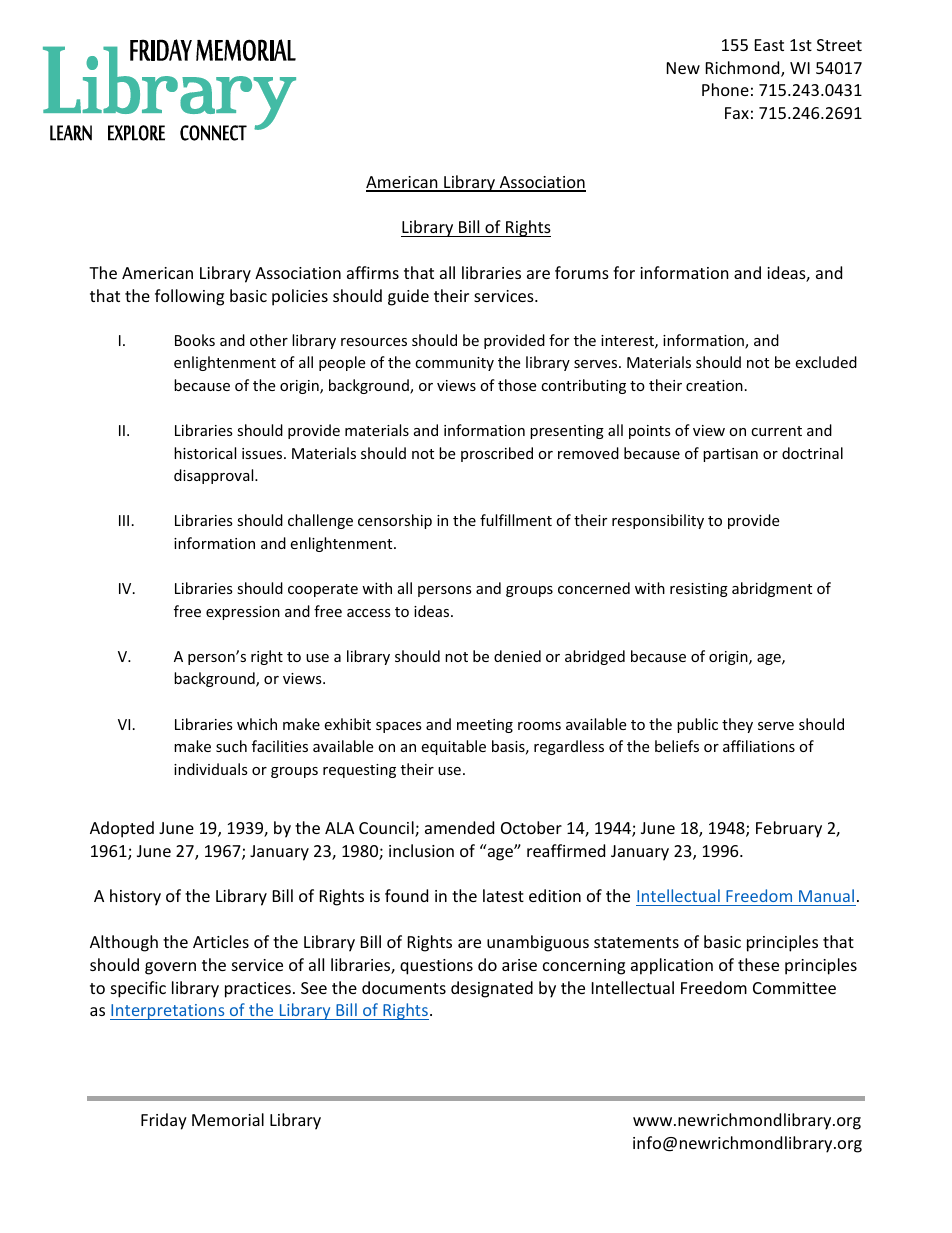 This screenshot has width=952, height=1233. What do you see at coordinates (769, 45) in the screenshot?
I see `East` at bounding box center [769, 45].
